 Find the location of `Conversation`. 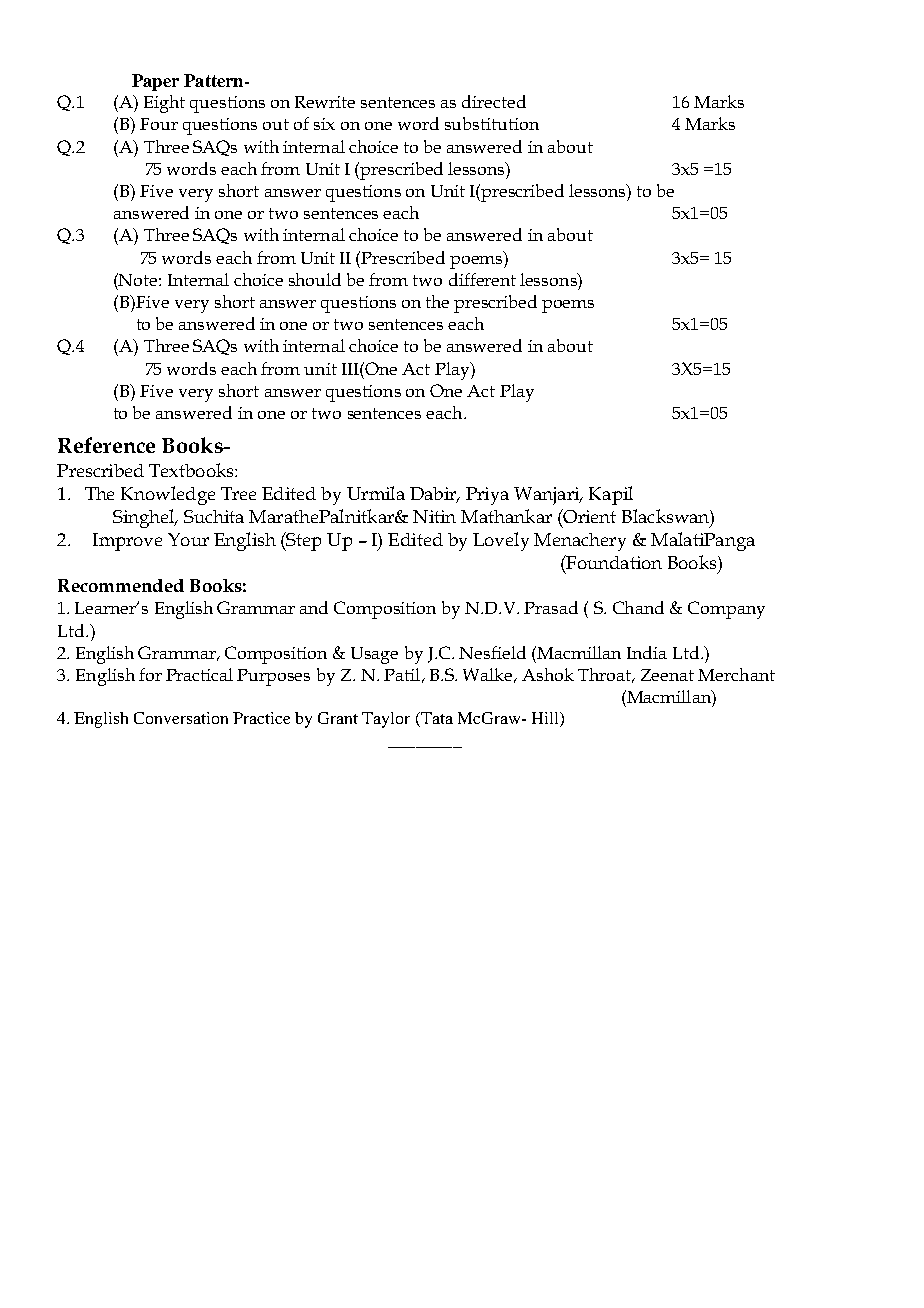

Conversation is located at coordinates (181, 718).
